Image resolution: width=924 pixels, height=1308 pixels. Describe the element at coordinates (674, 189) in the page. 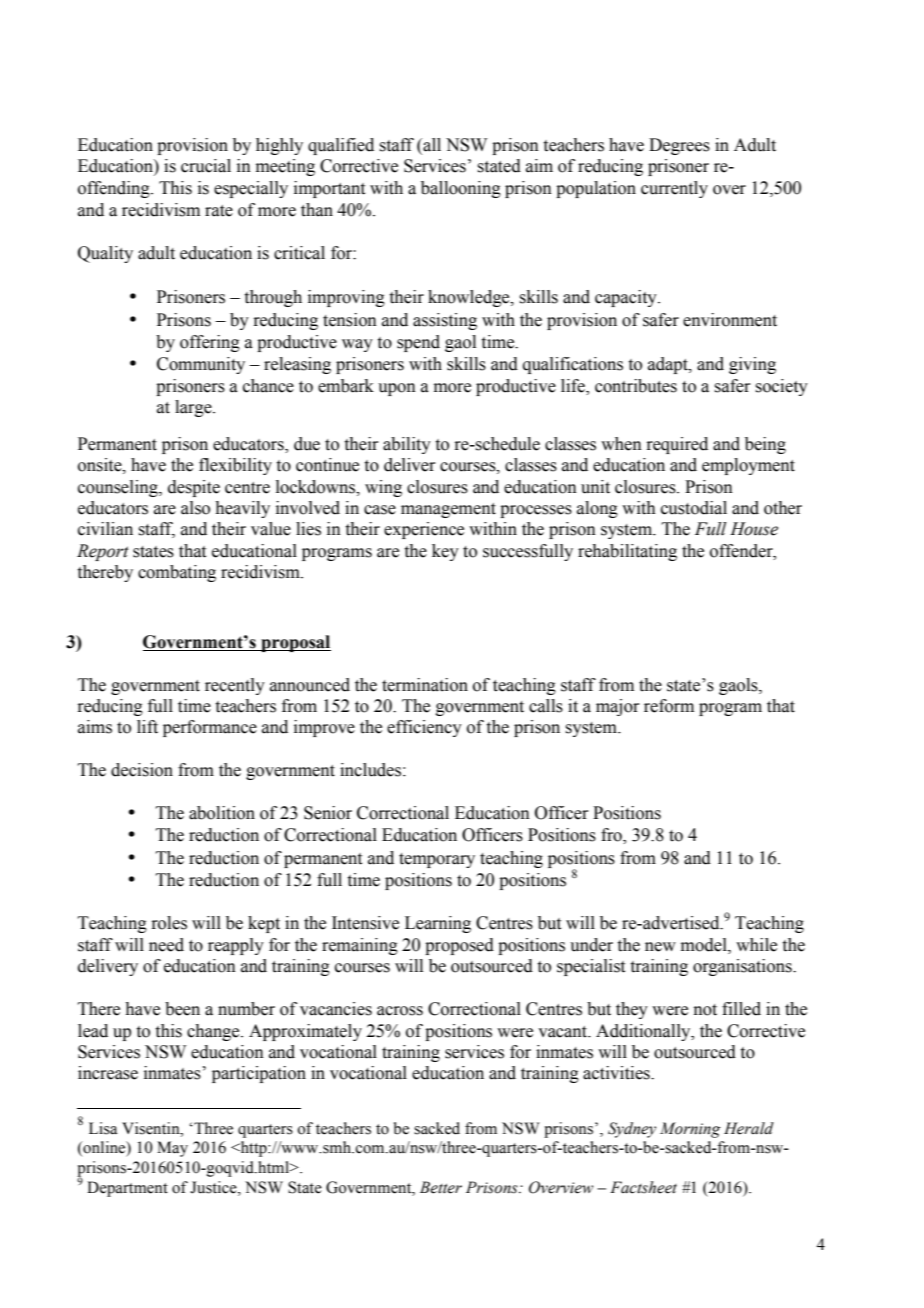

I see `currently` at that location.
